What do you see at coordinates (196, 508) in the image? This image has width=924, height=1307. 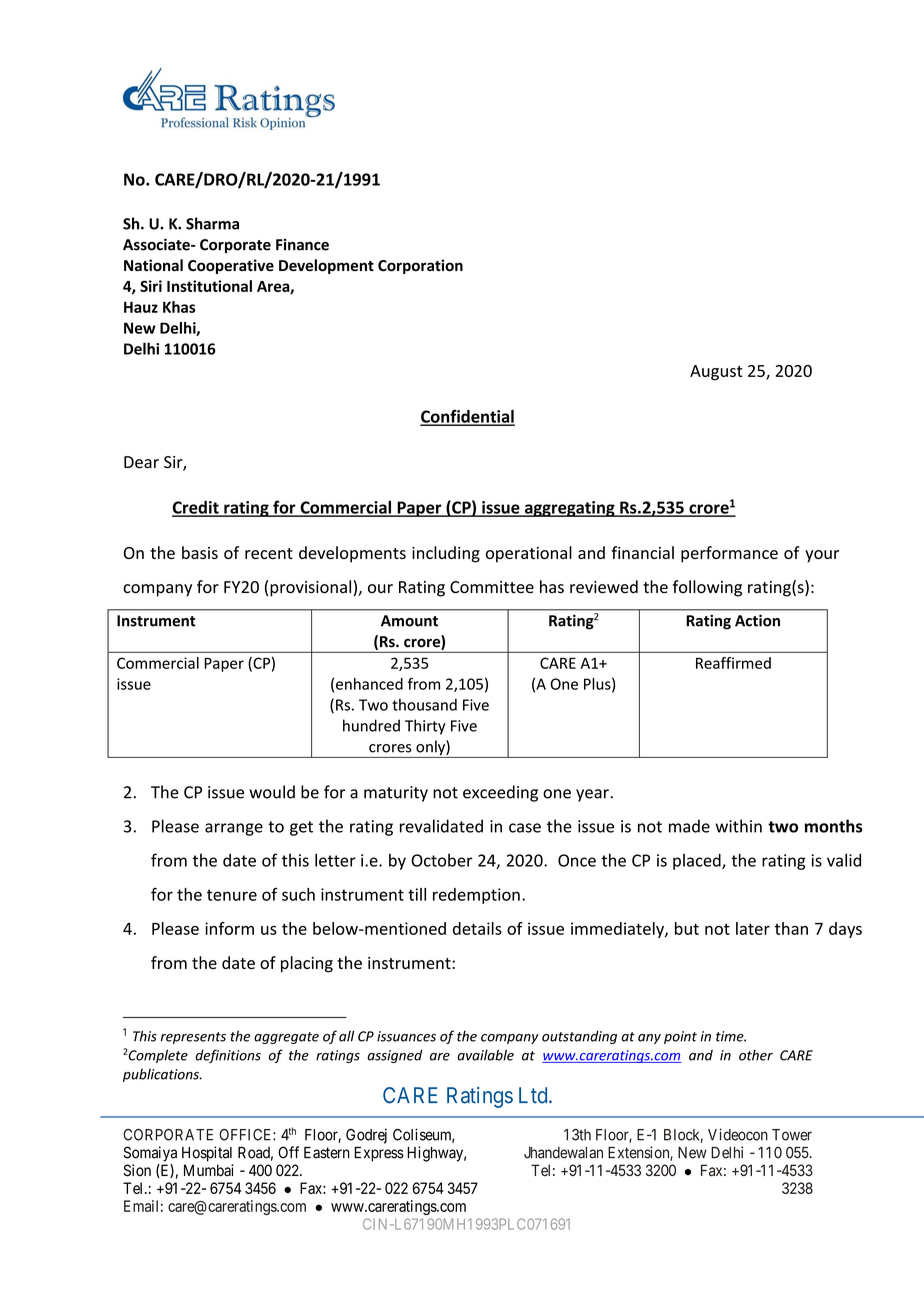 I see `Credit` at bounding box center [196, 508].
